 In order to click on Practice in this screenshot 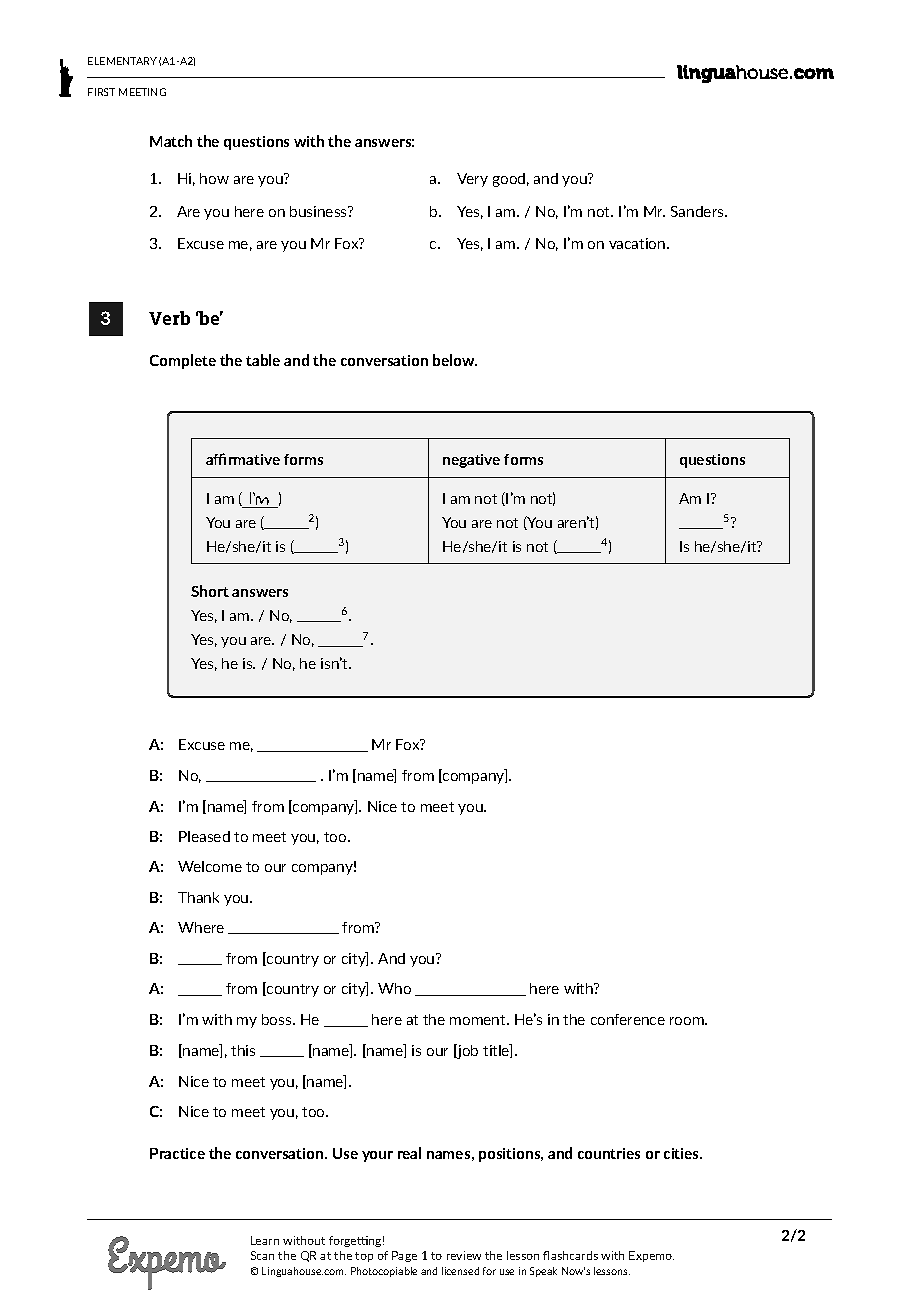, I will do `click(177, 1153)`.
